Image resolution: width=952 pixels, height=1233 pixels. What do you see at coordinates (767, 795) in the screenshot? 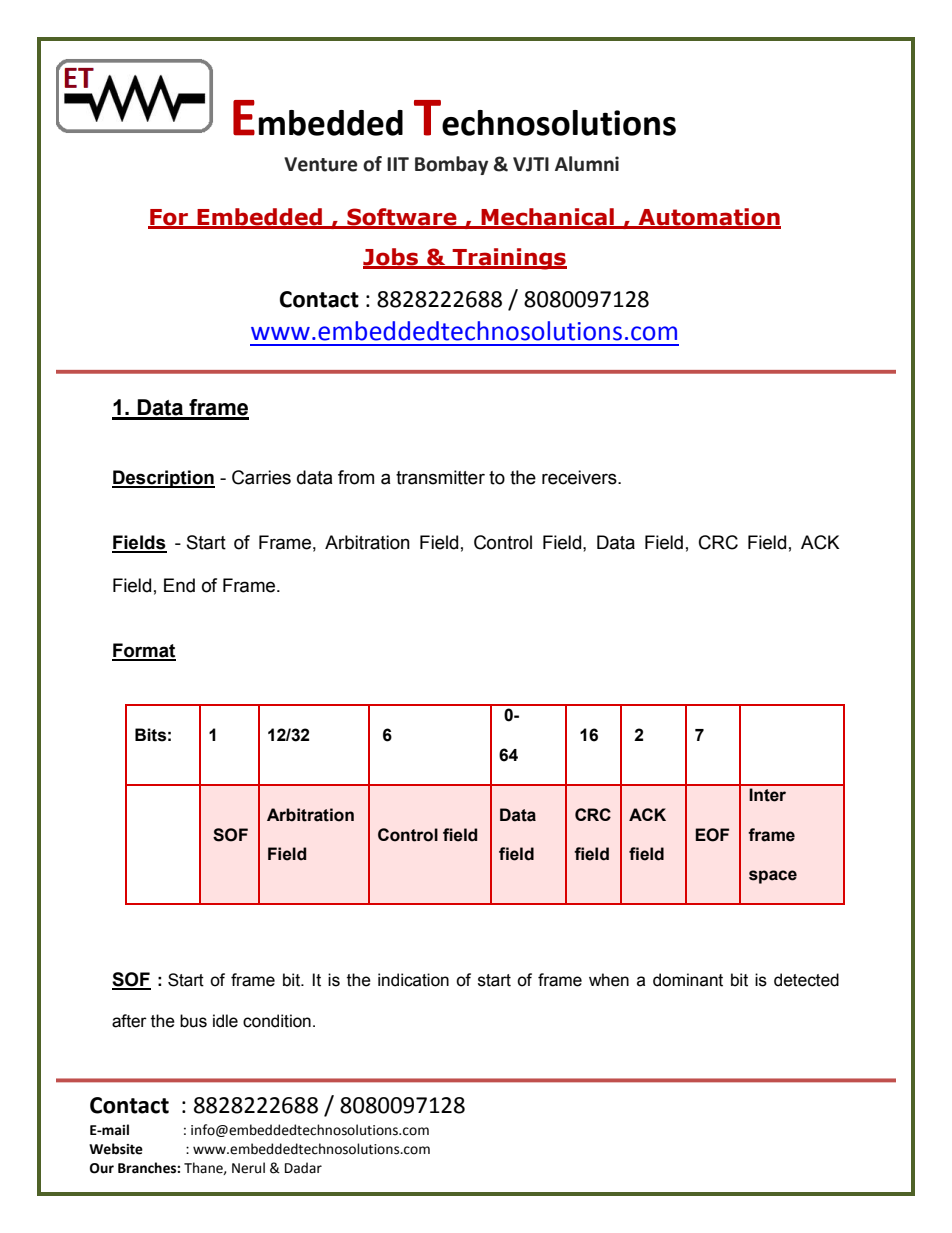
I see `Inter` at bounding box center [767, 795].
